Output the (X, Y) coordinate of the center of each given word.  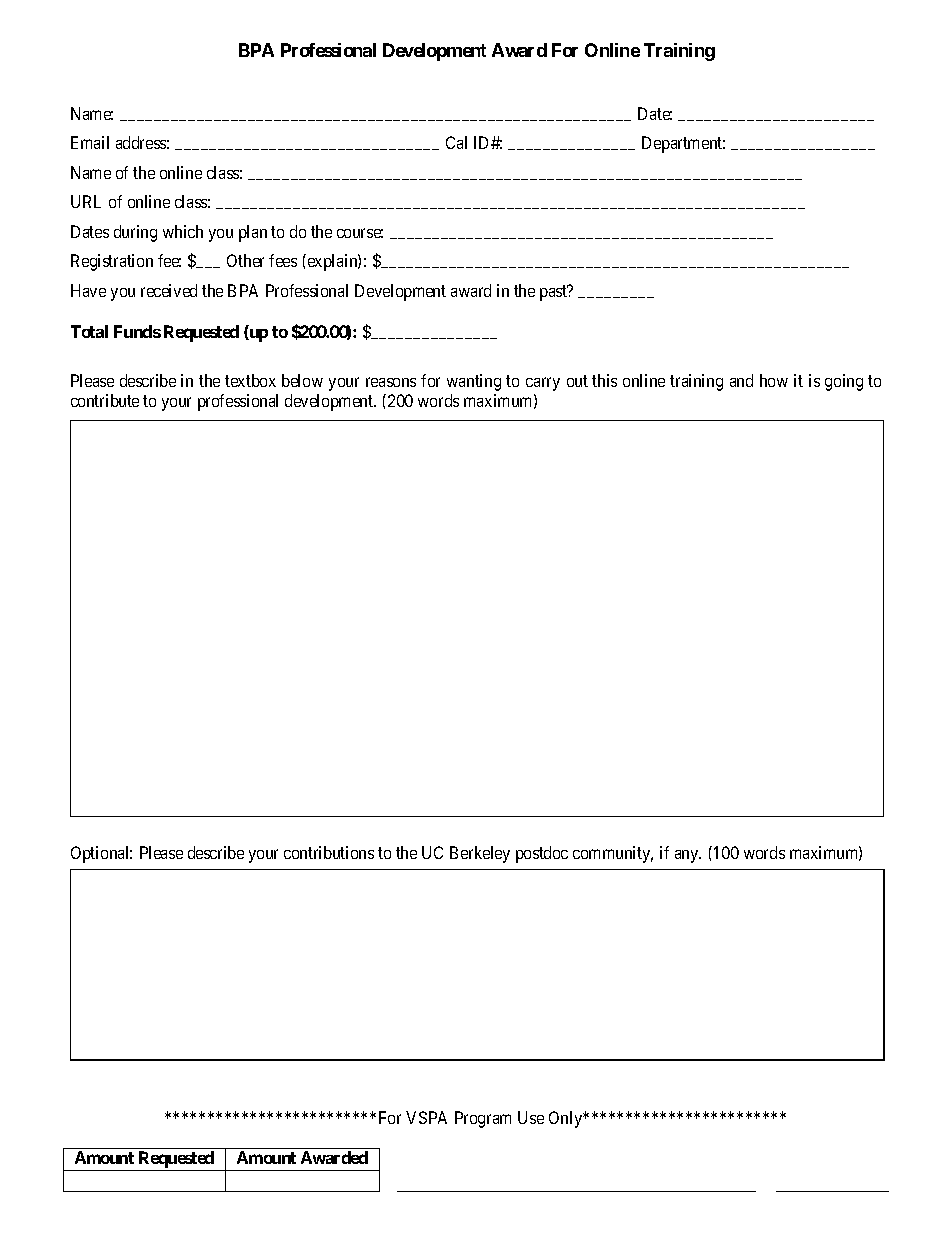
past (554, 293)
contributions (329, 852)
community (613, 854)
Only (567, 1119)
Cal (456, 142)
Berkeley (480, 854)
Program (483, 1119)
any (688, 856)
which (183, 231)
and (741, 380)
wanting (474, 382)
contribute (105, 400)
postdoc (542, 854)
